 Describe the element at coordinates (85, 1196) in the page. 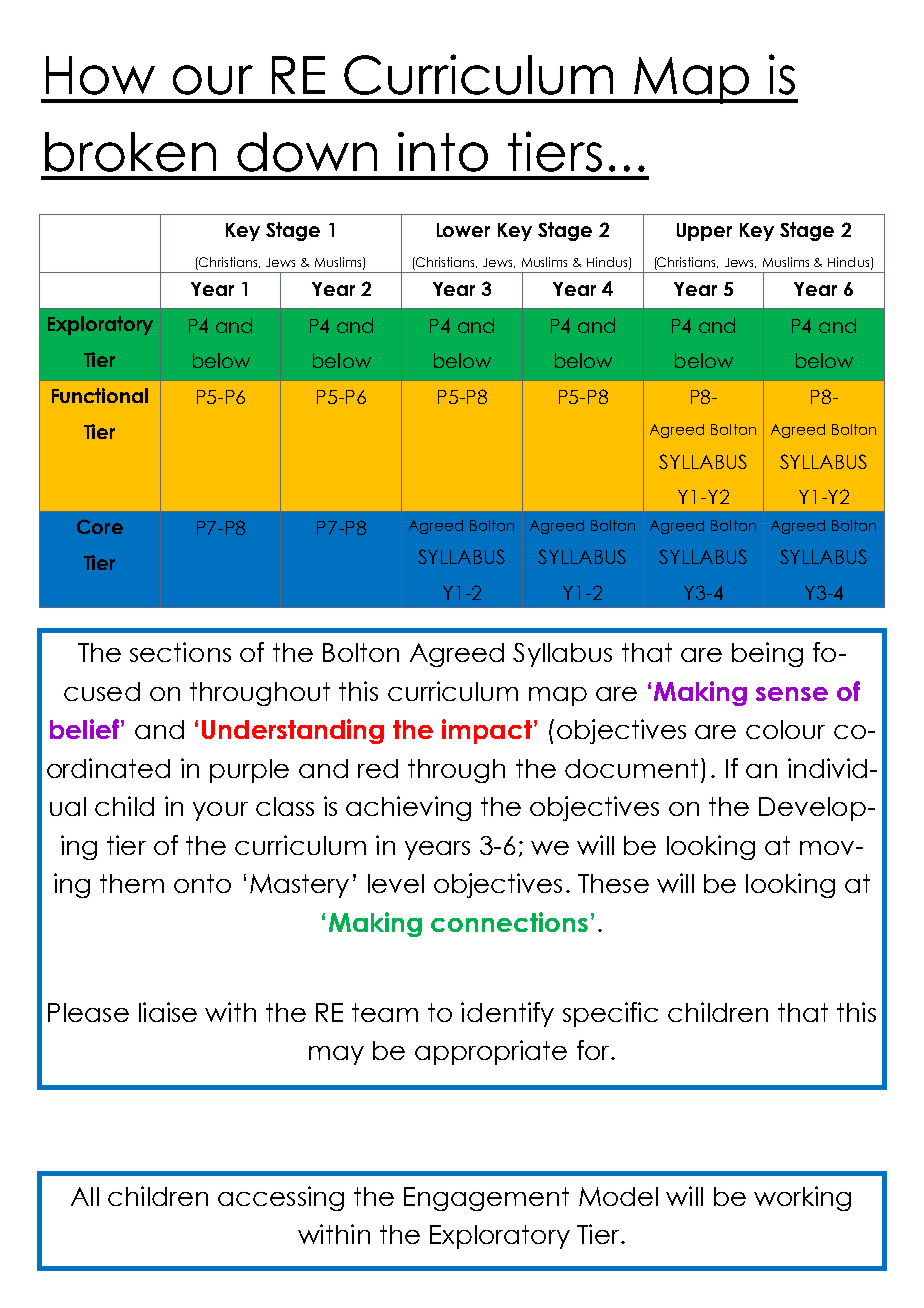

I see `All` at that location.
